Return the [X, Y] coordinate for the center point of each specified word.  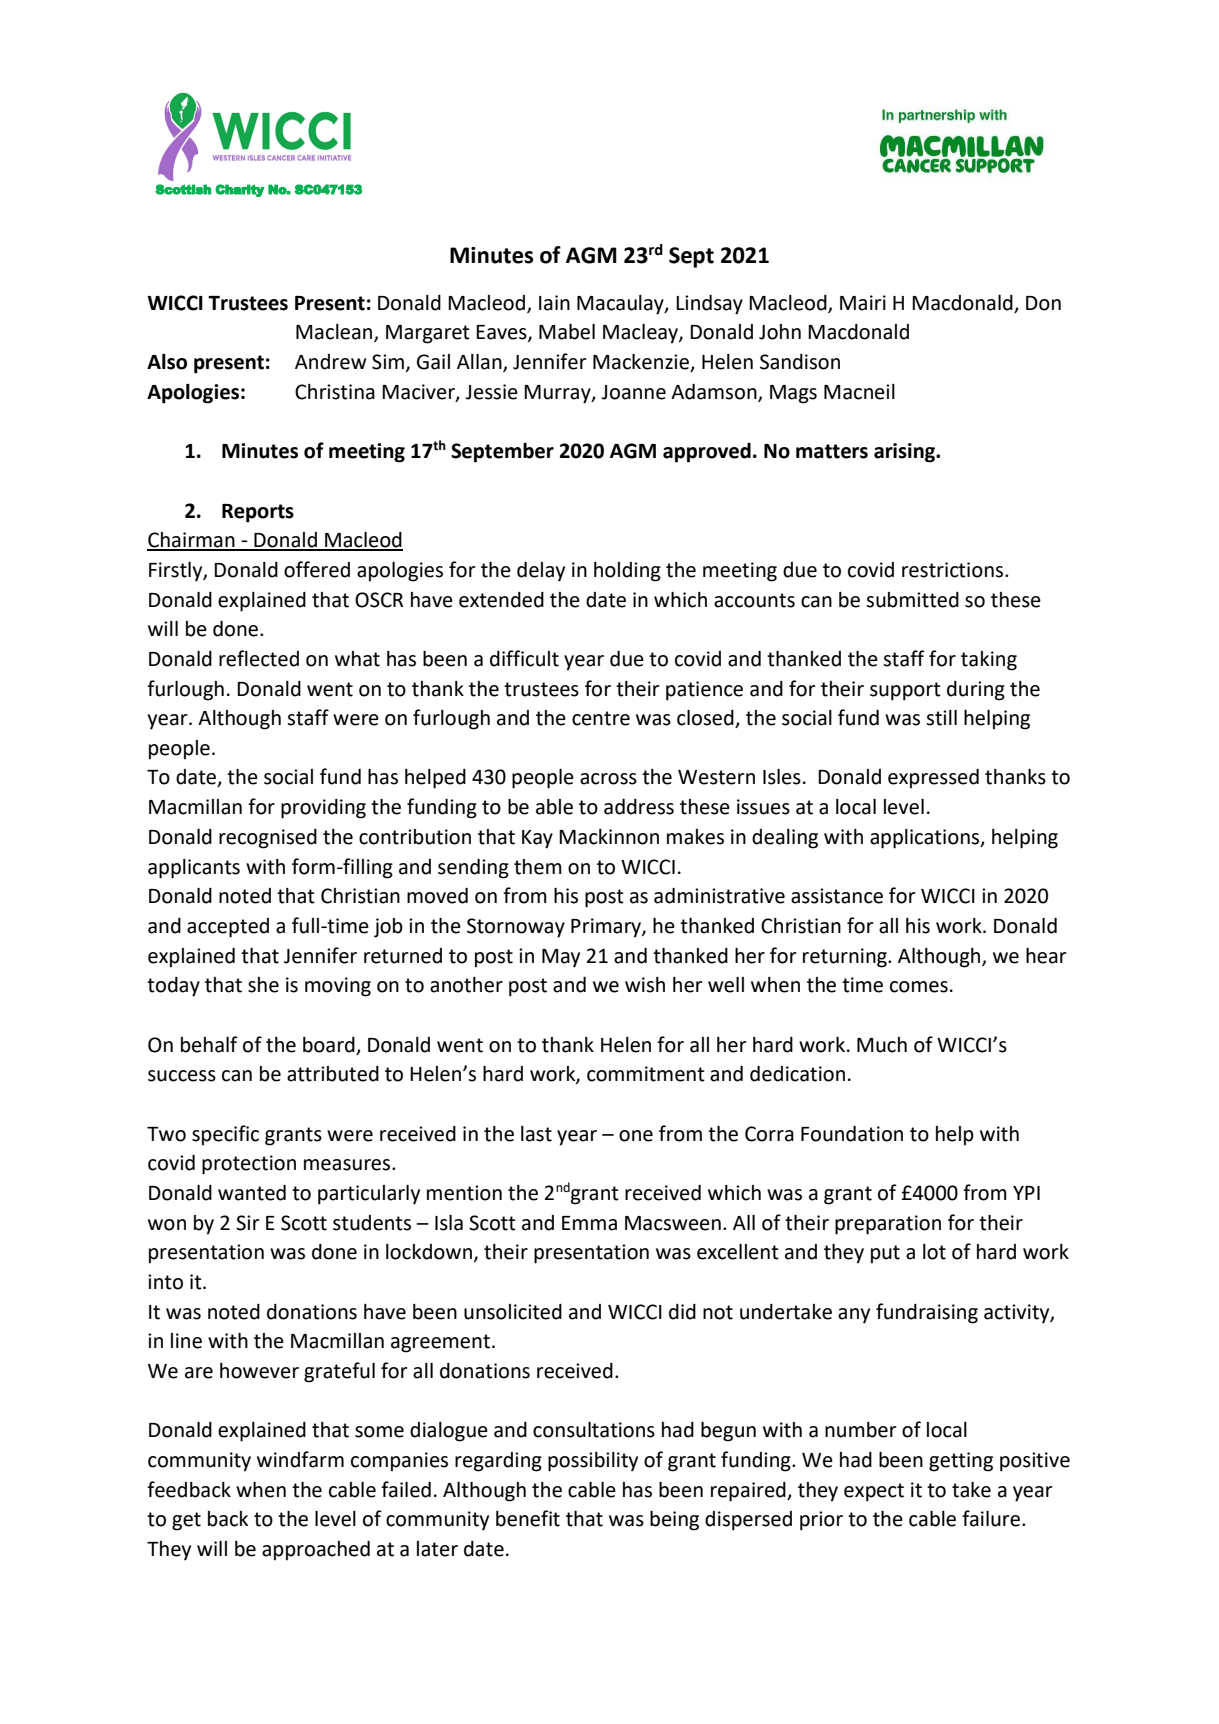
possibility [593, 1462]
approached [316, 1551]
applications [926, 839]
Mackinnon [609, 837]
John [780, 332]
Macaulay [621, 305]
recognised [268, 839]
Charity [240, 190]
